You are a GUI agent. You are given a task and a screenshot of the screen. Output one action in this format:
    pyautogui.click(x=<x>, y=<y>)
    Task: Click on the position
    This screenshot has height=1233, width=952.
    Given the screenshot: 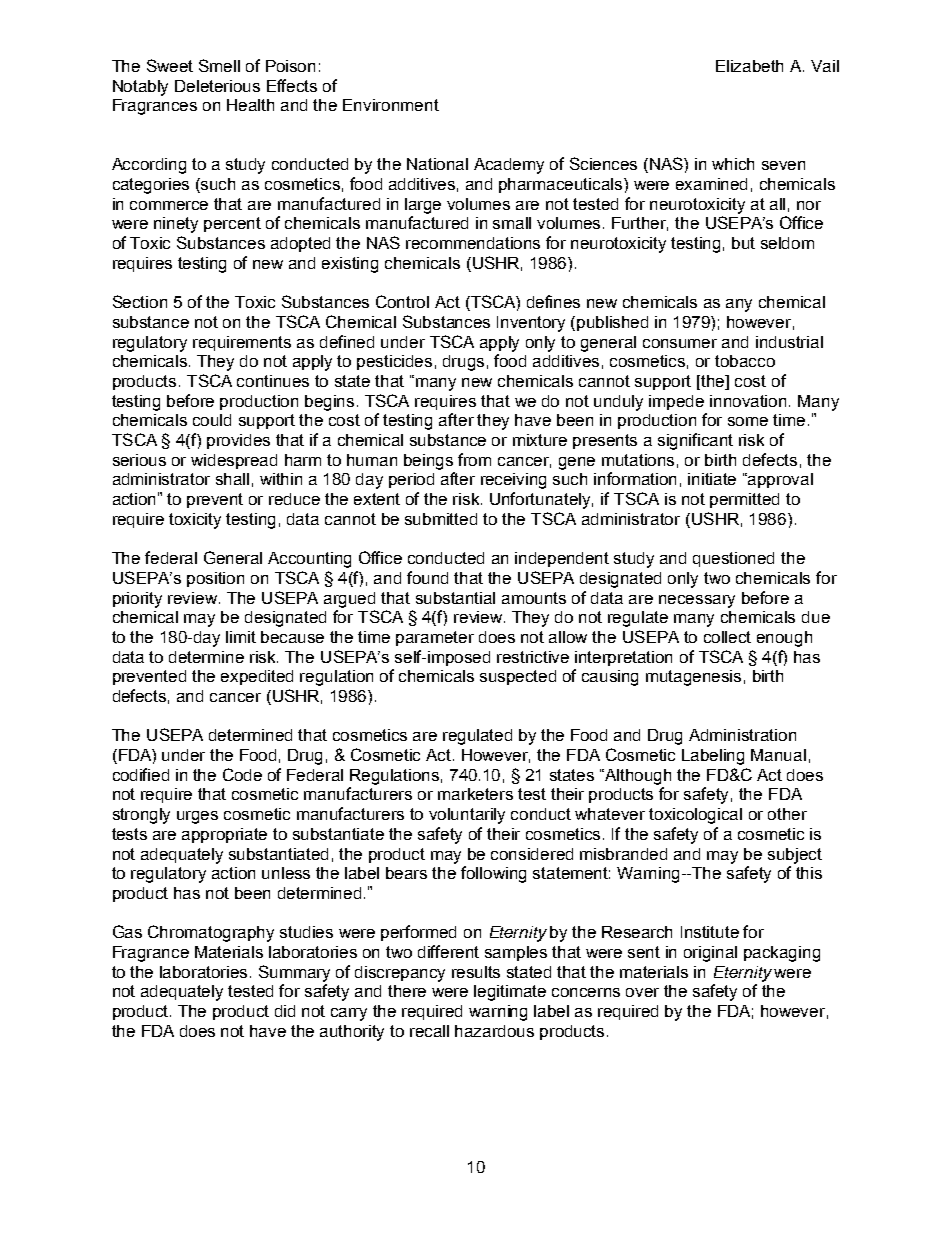 What is the action you would take?
    pyautogui.click(x=215, y=579)
